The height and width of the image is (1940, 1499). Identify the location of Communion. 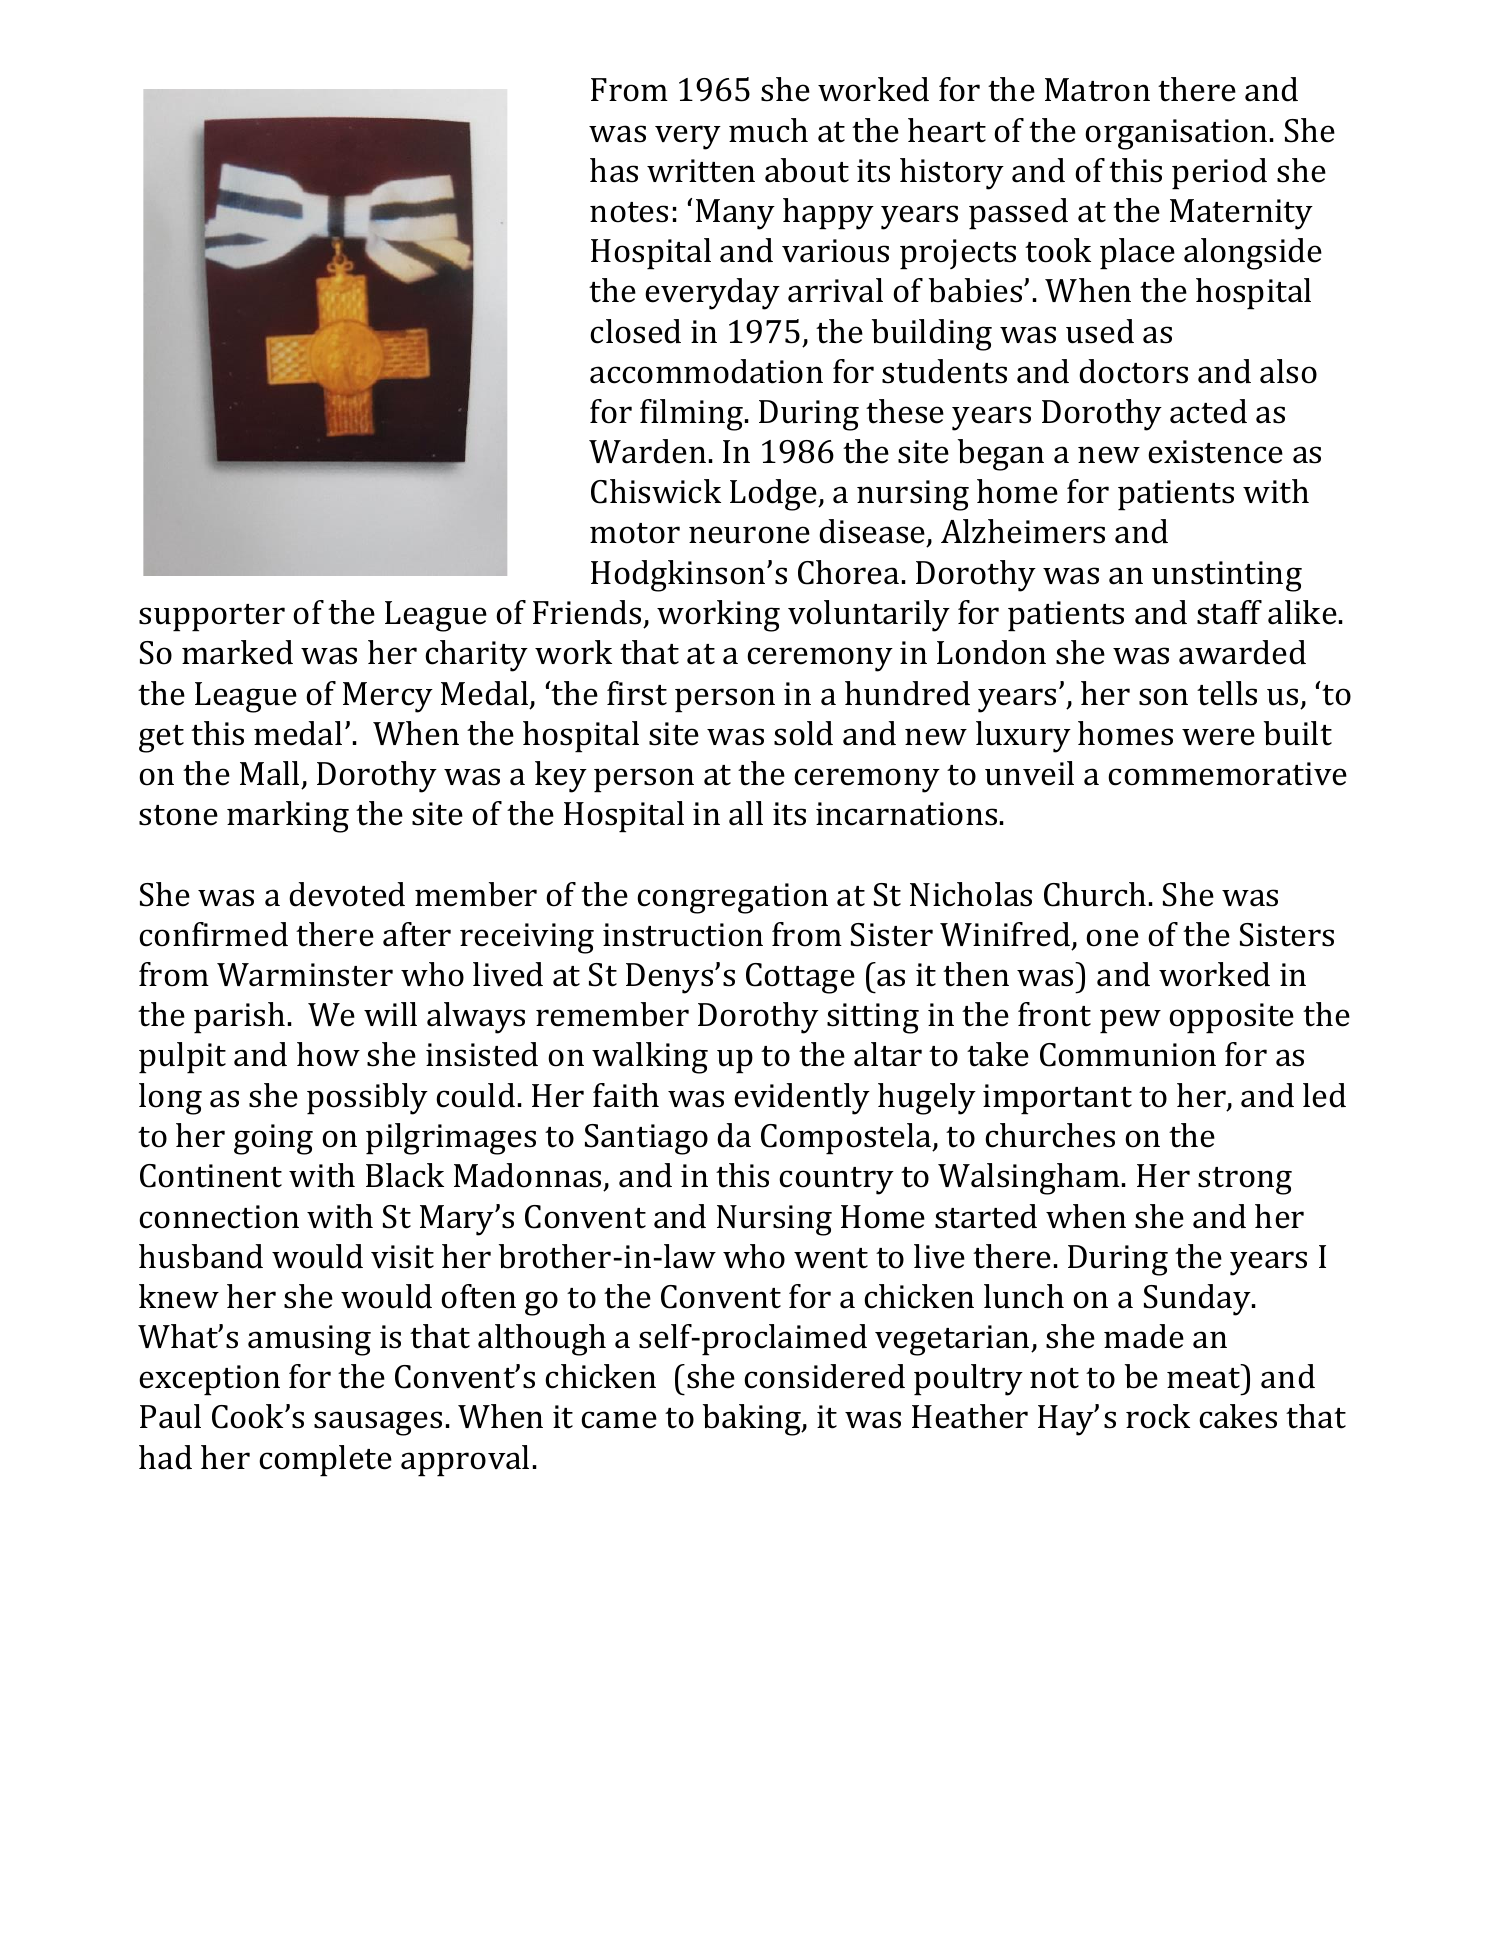
(1128, 1055).
